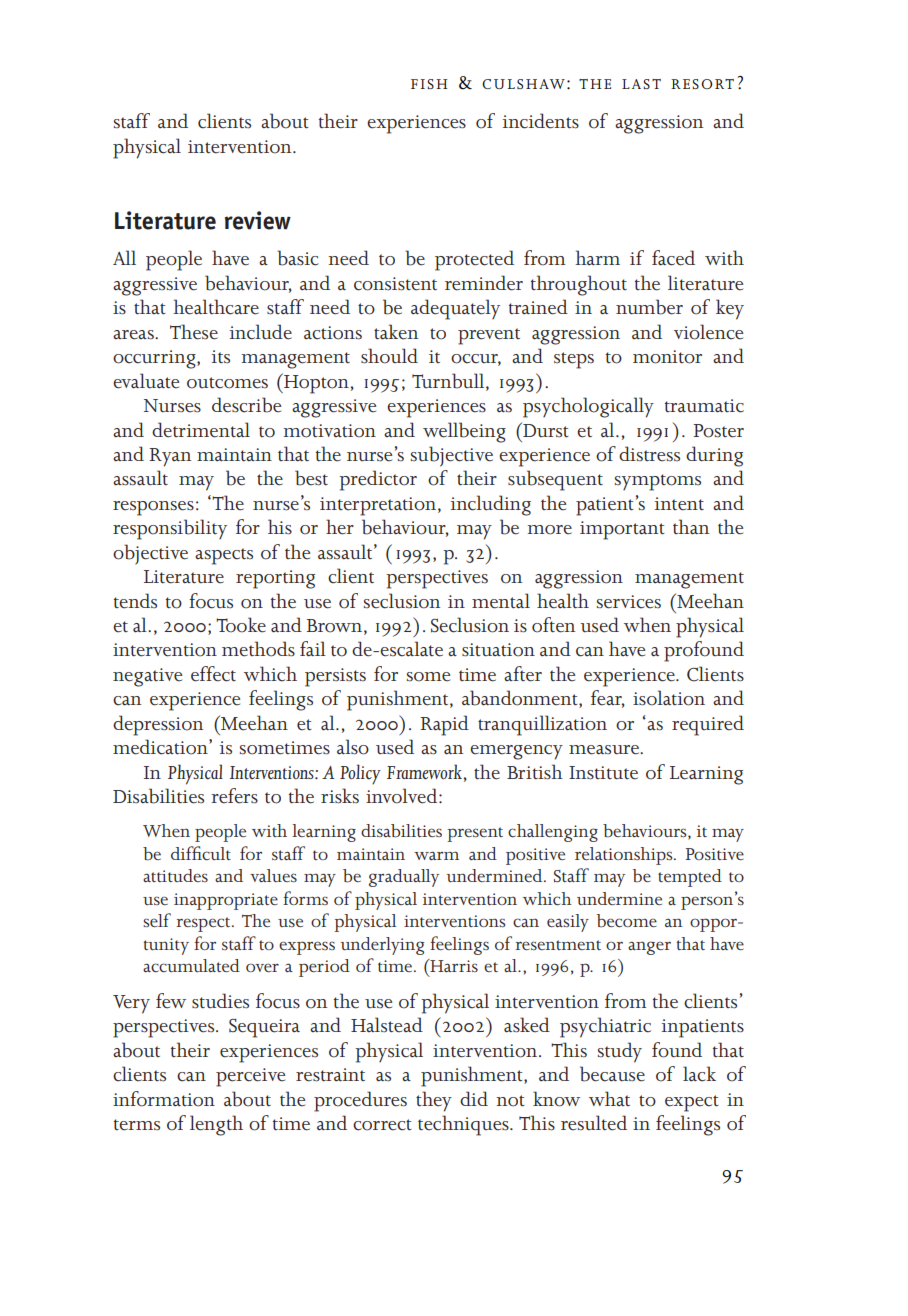 The width and height of the screenshot is (908, 1316). Describe the element at coordinates (216, 1125) in the screenshot. I see `length` at that location.
